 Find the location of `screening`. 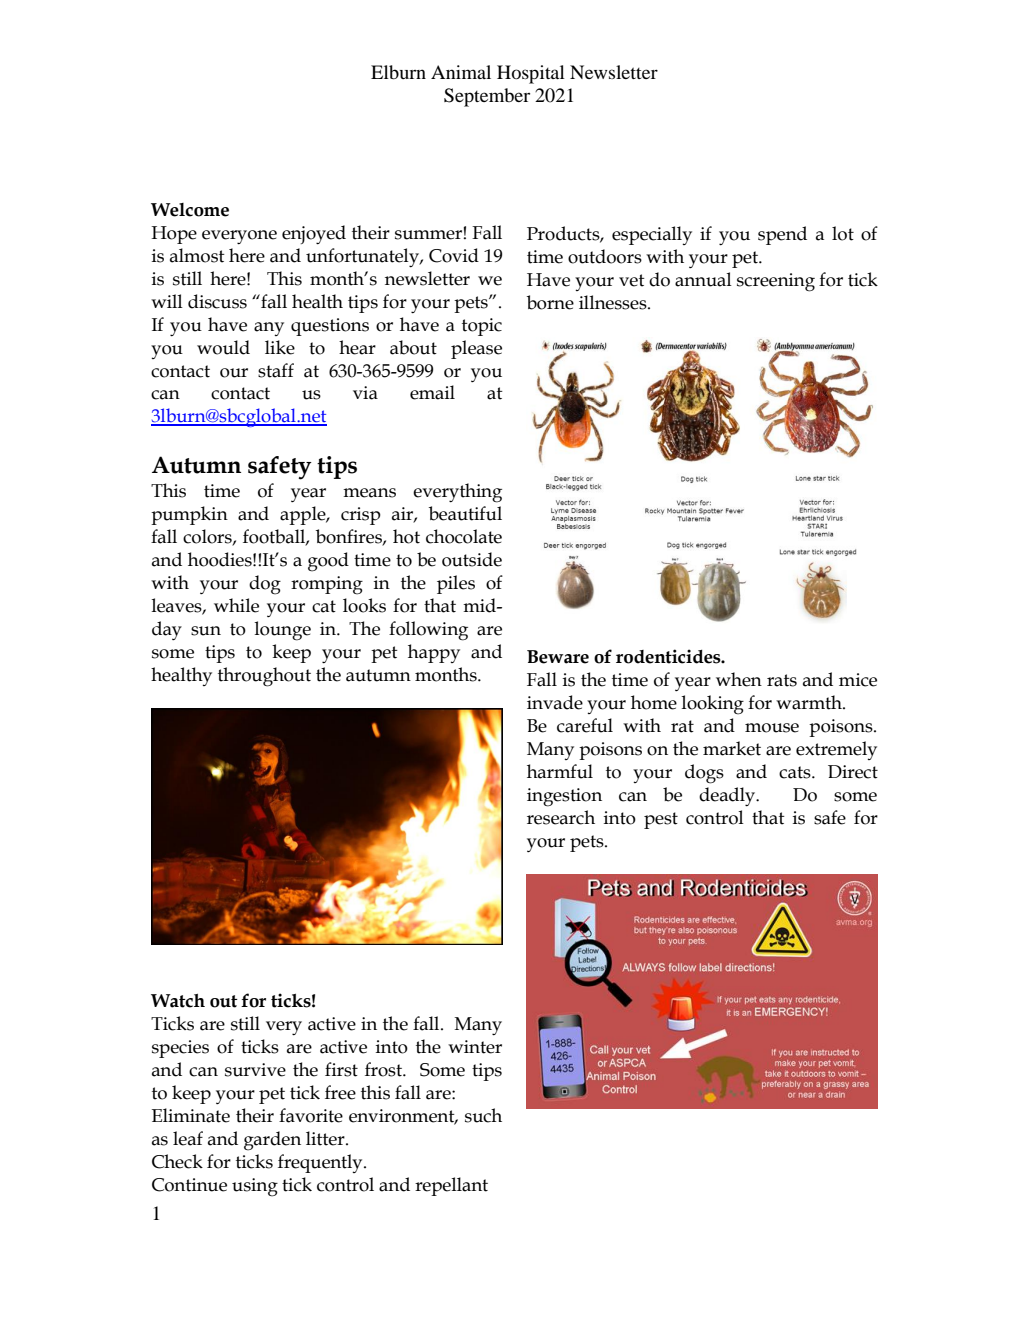

screening is located at coordinates (776, 282).
